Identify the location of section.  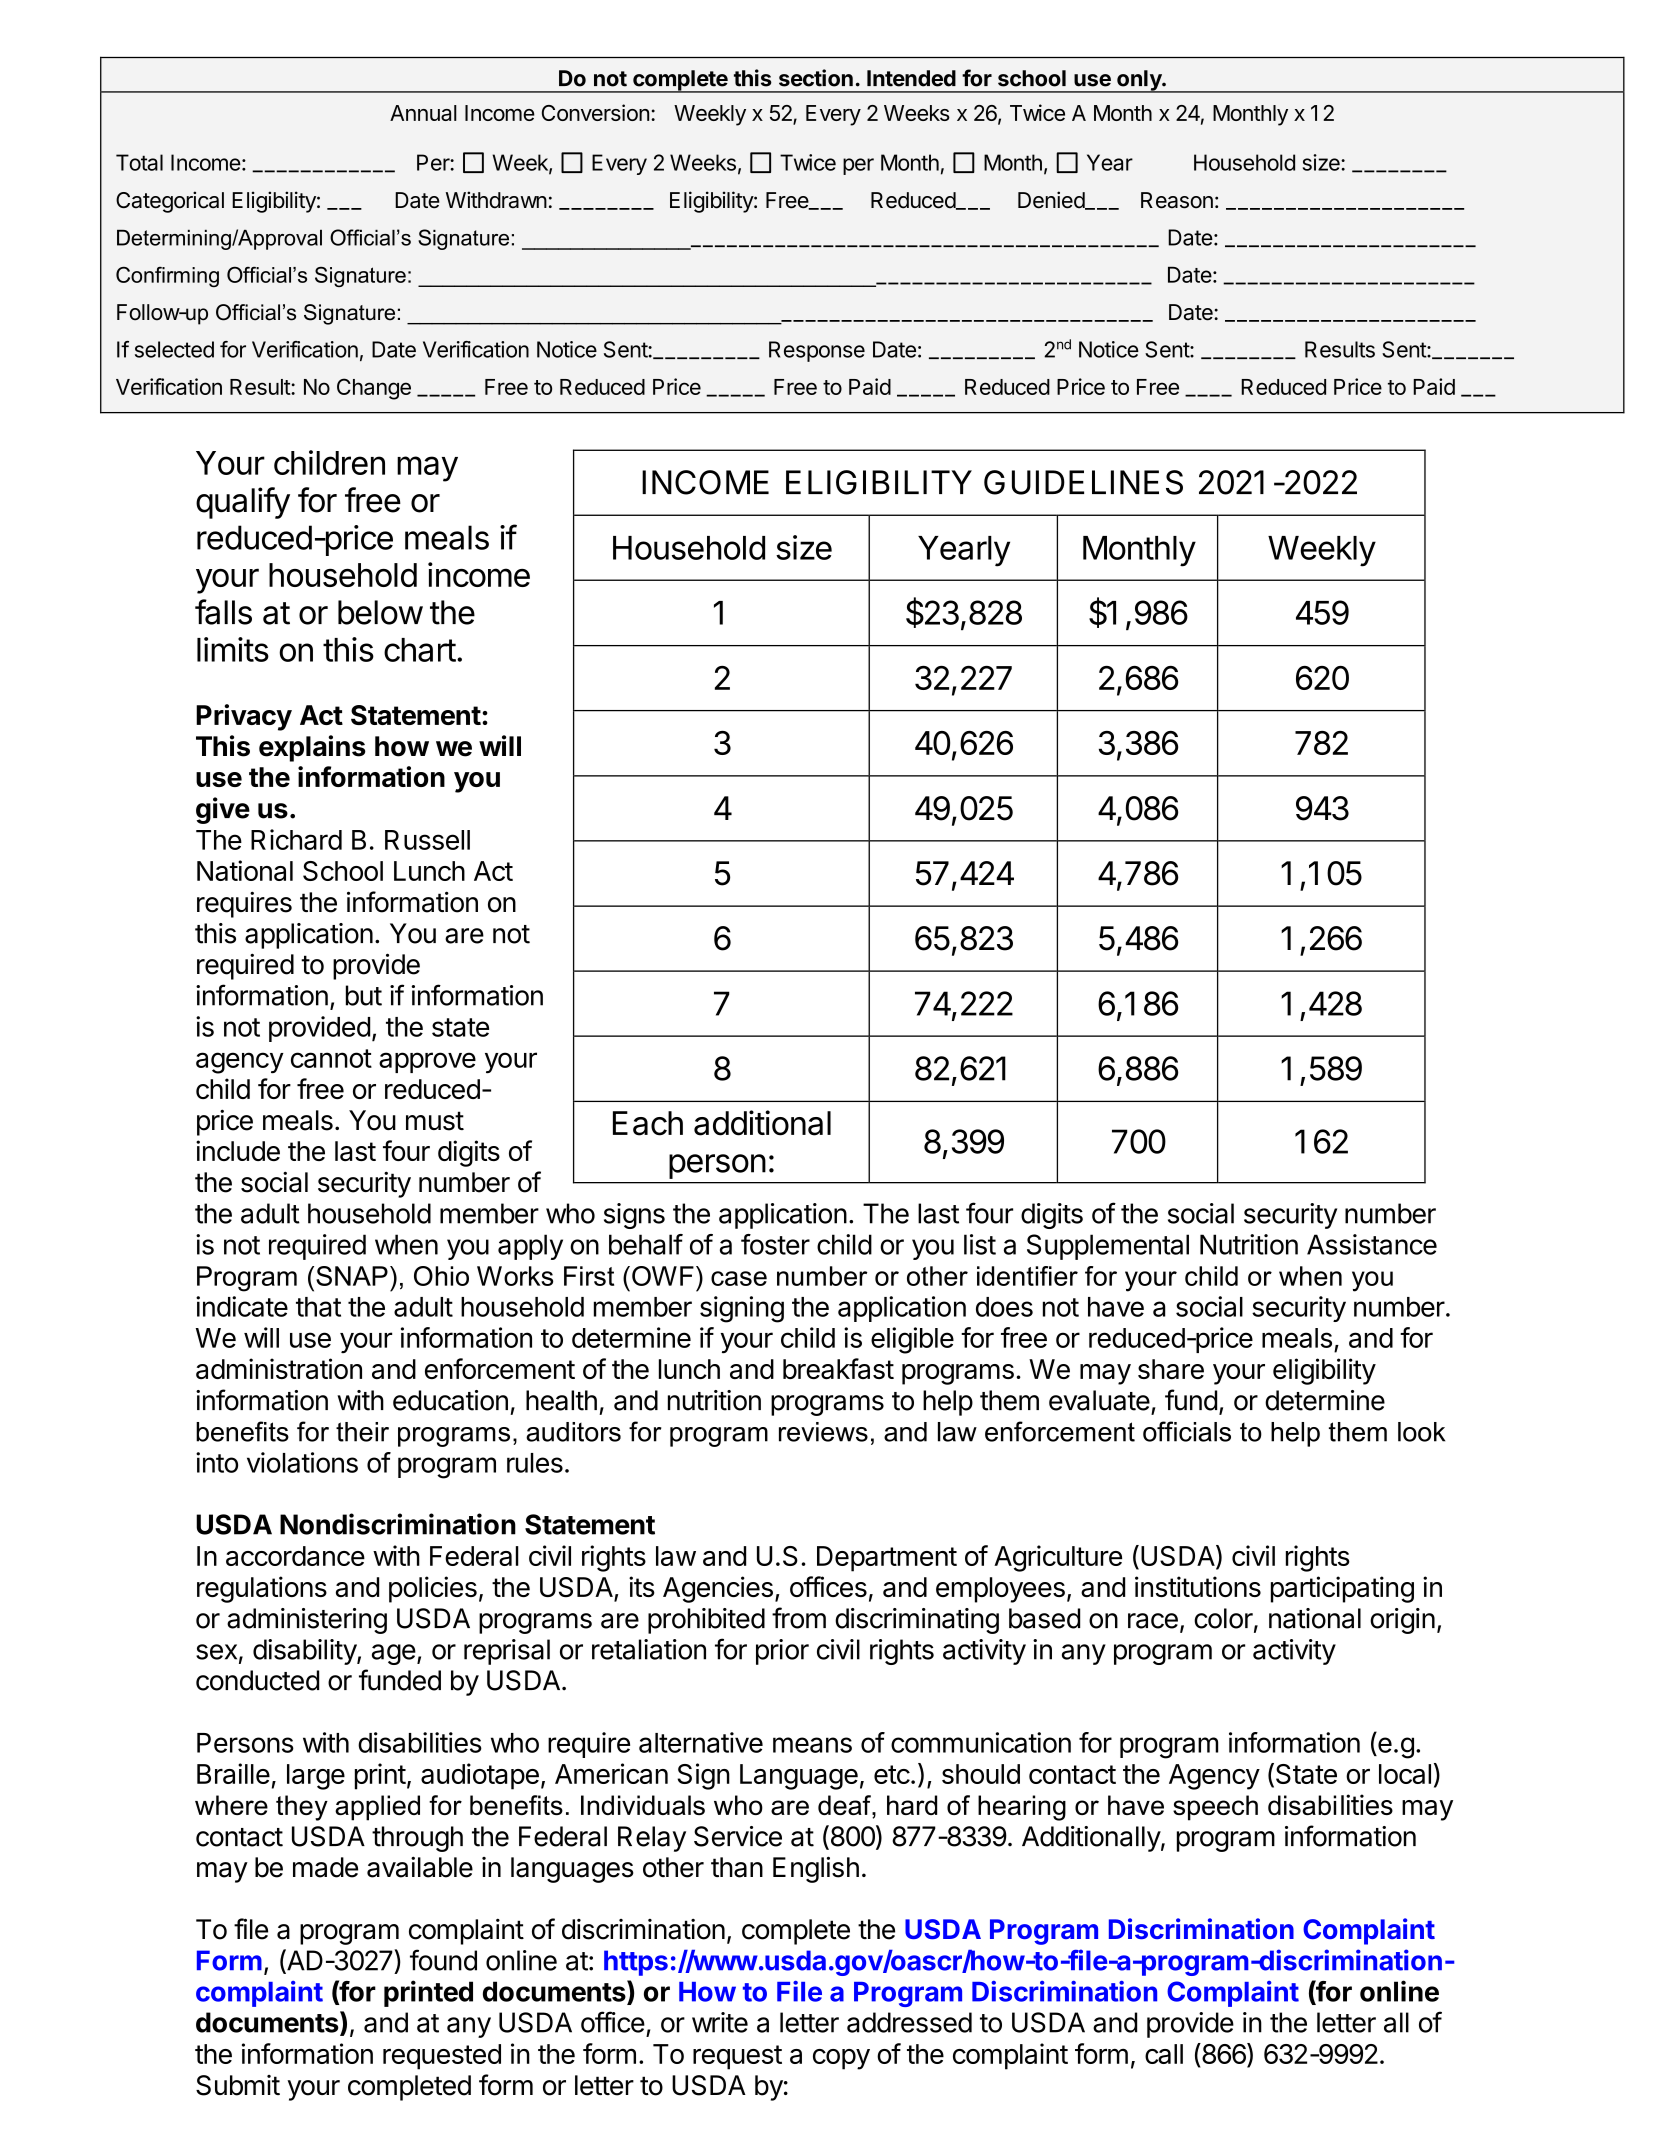
(816, 78).
